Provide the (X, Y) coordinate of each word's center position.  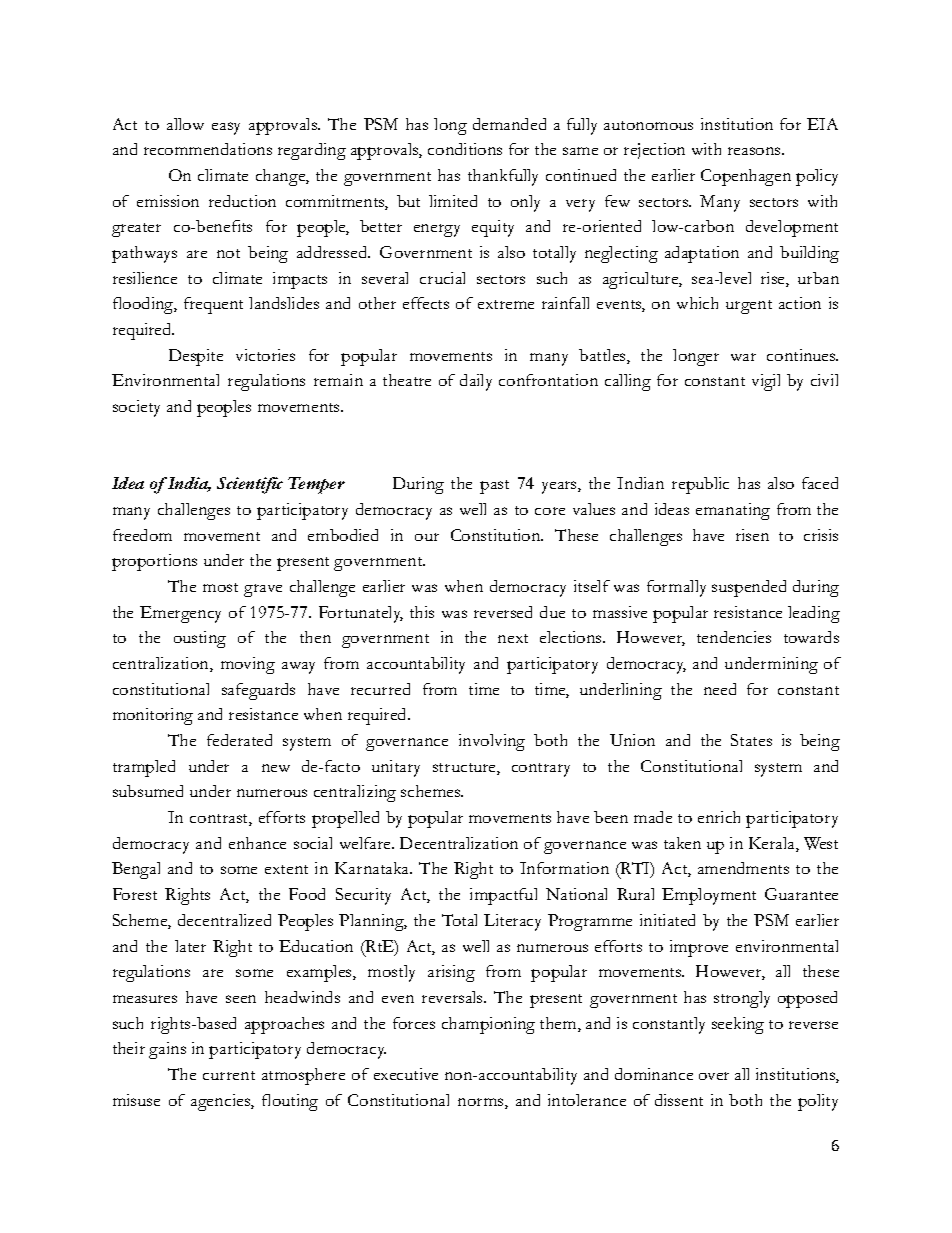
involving (492, 742)
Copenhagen (746, 177)
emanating (733, 511)
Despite (196, 357)
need (720, 689)
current (229, 1075)
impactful (503, 896)
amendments (743, 868)
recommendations (208, 149)
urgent (749, 307)
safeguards (258, 691)
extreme (506, 304)
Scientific (250, 485)
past (494, 487)
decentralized (224, 920)
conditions (465, 149)
